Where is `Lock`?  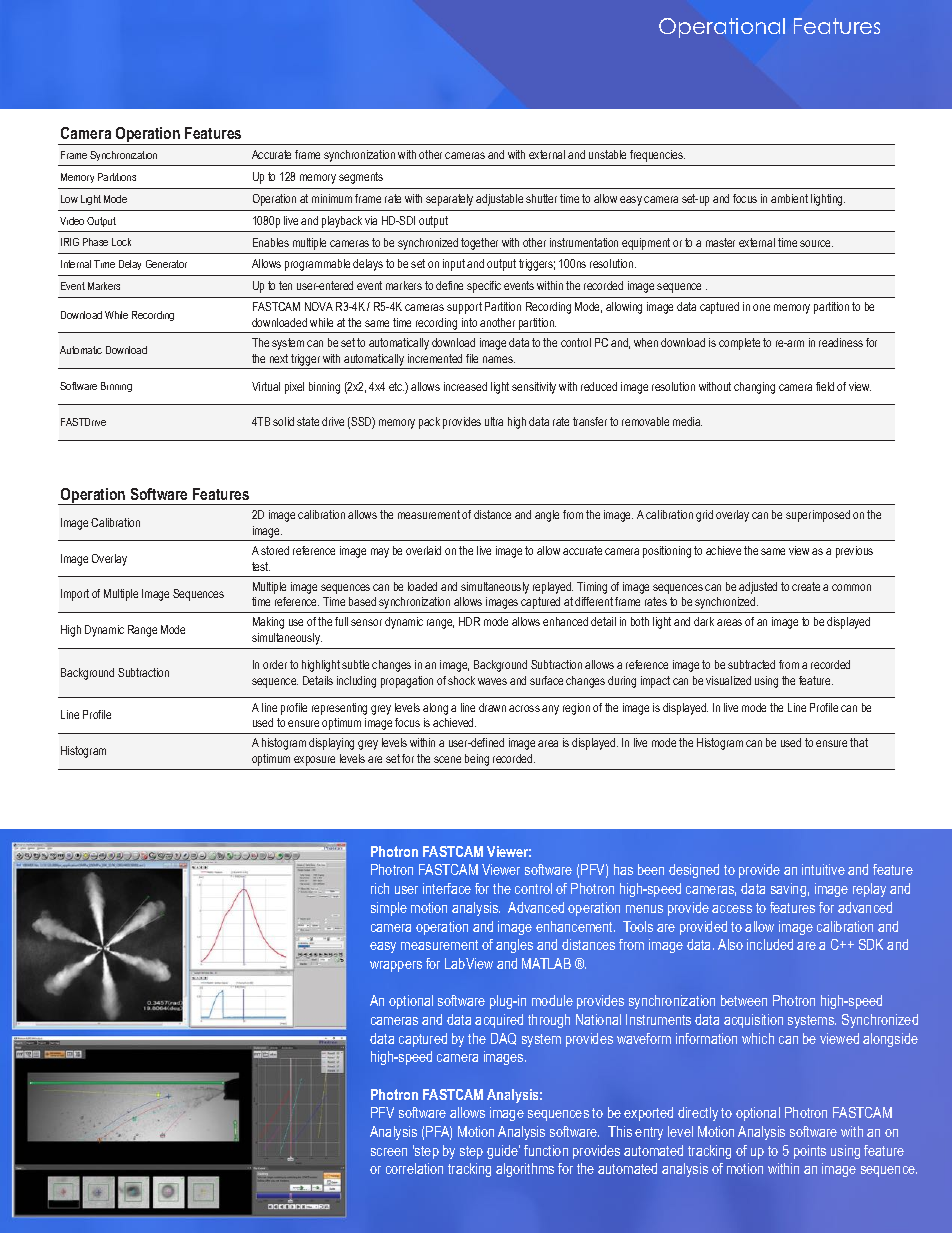
Lock is located at coordinates (121, 242).
